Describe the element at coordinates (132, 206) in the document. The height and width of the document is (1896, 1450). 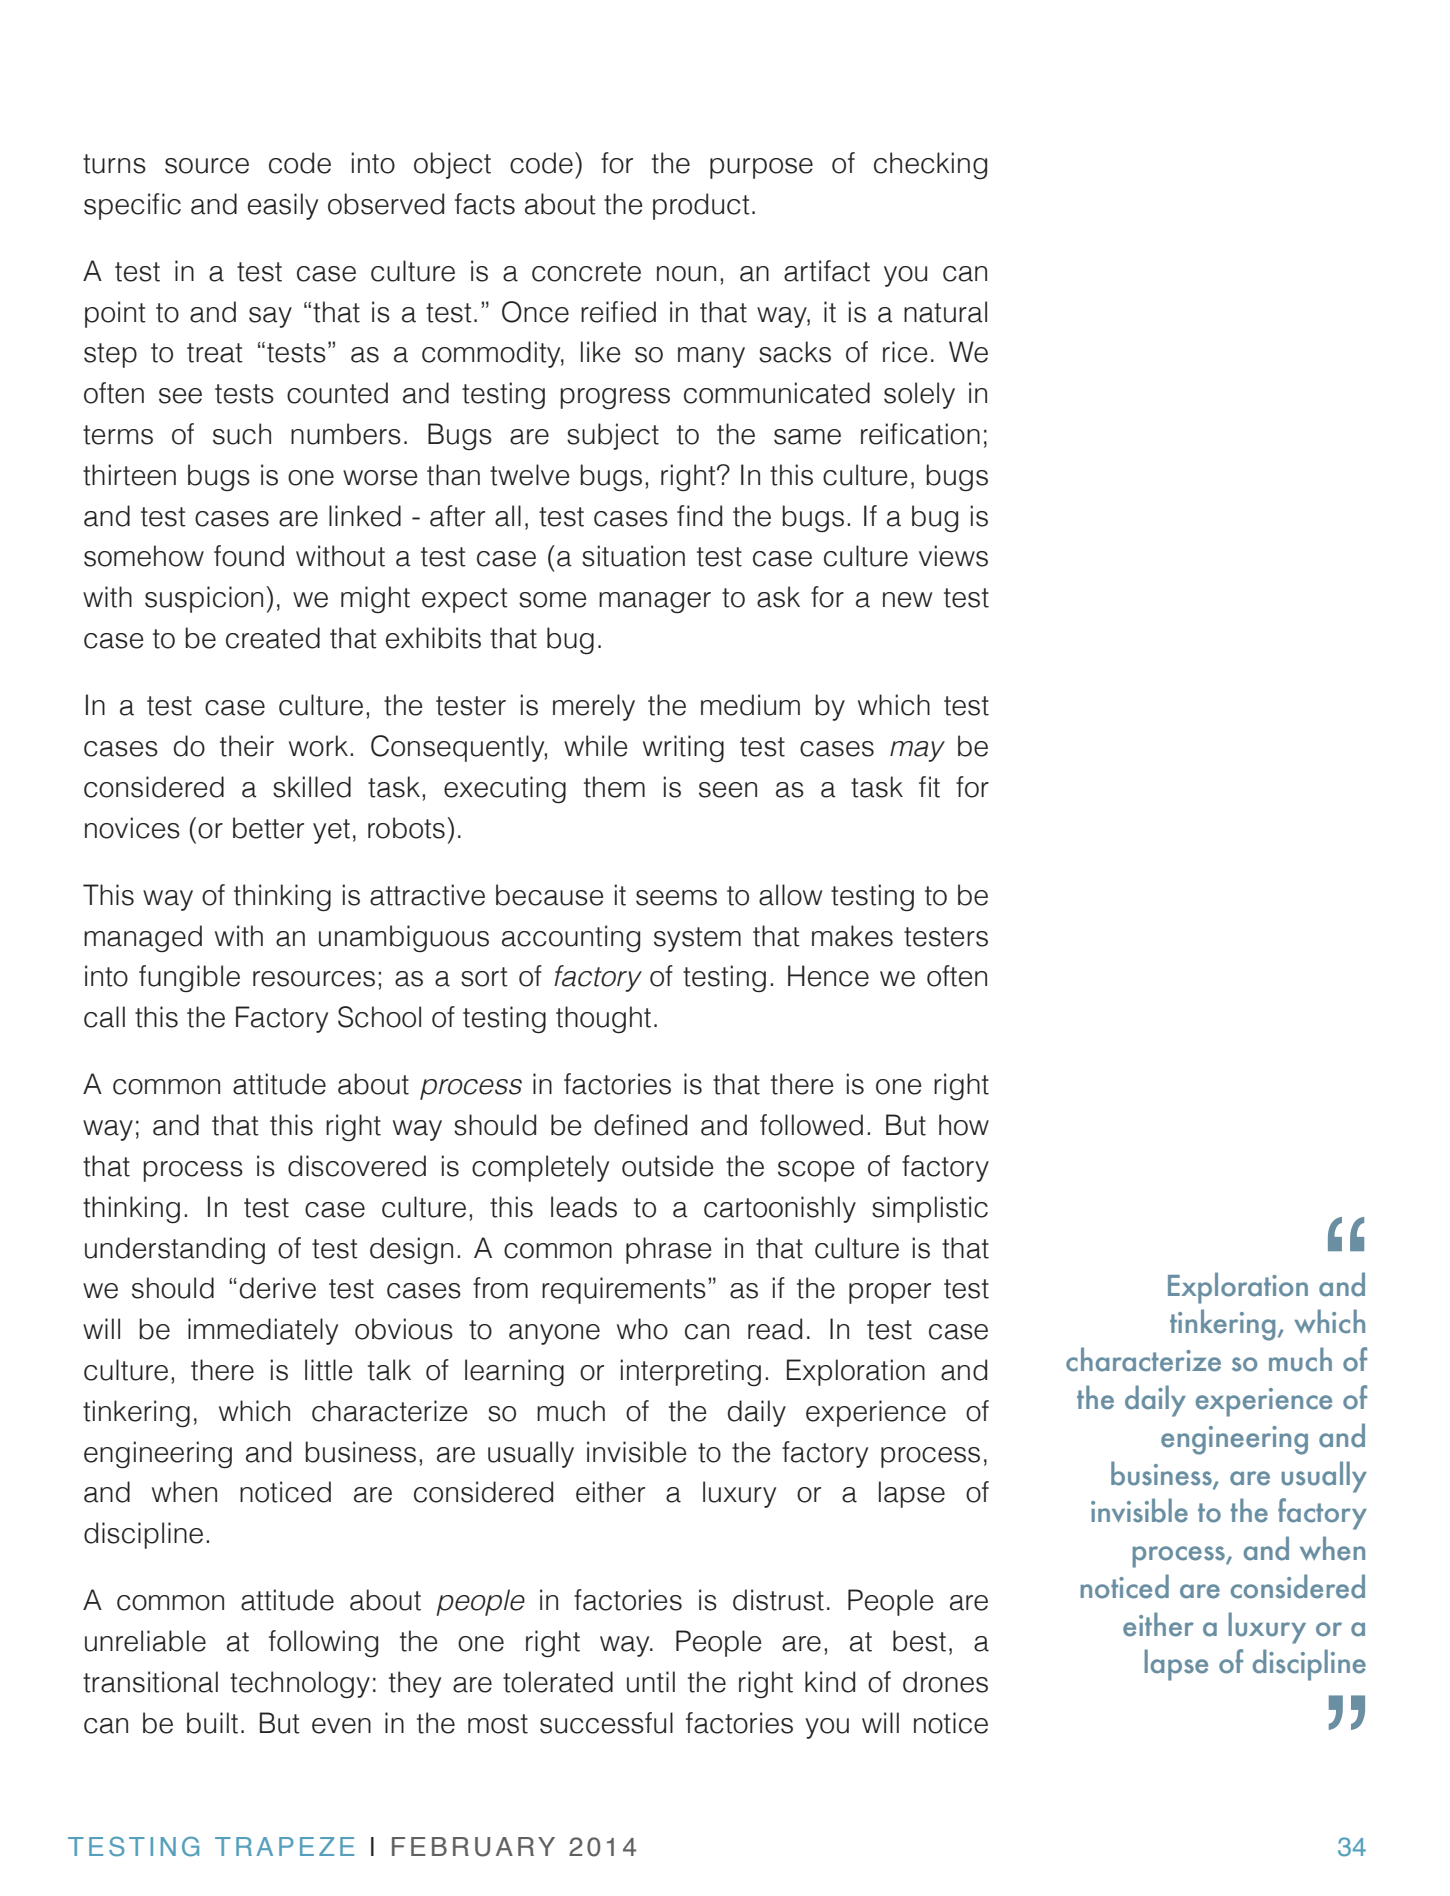
I see `specific` at that location.
